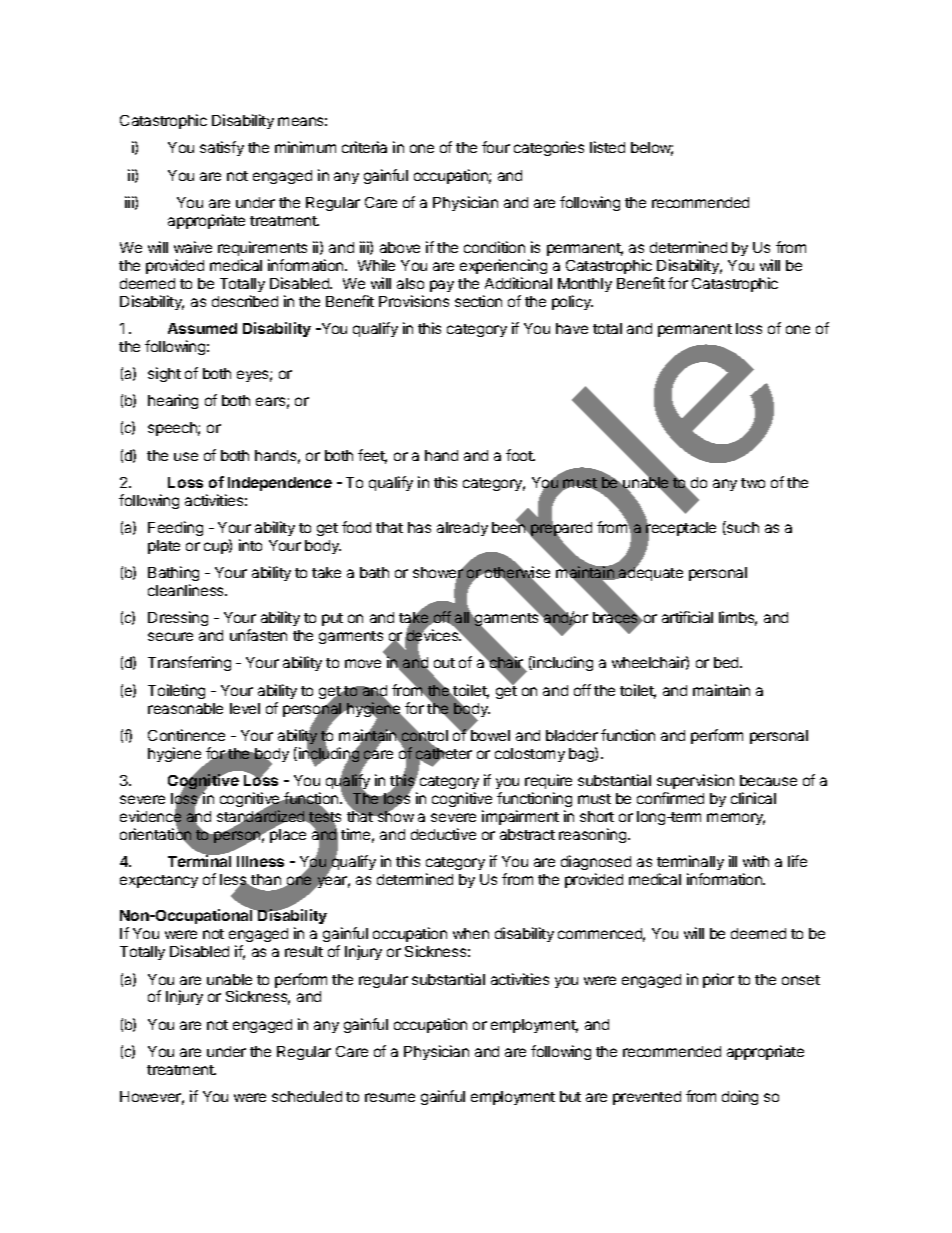 This screenshot has height=1233, width=952. I want to click on but, so click(570, 1096).
